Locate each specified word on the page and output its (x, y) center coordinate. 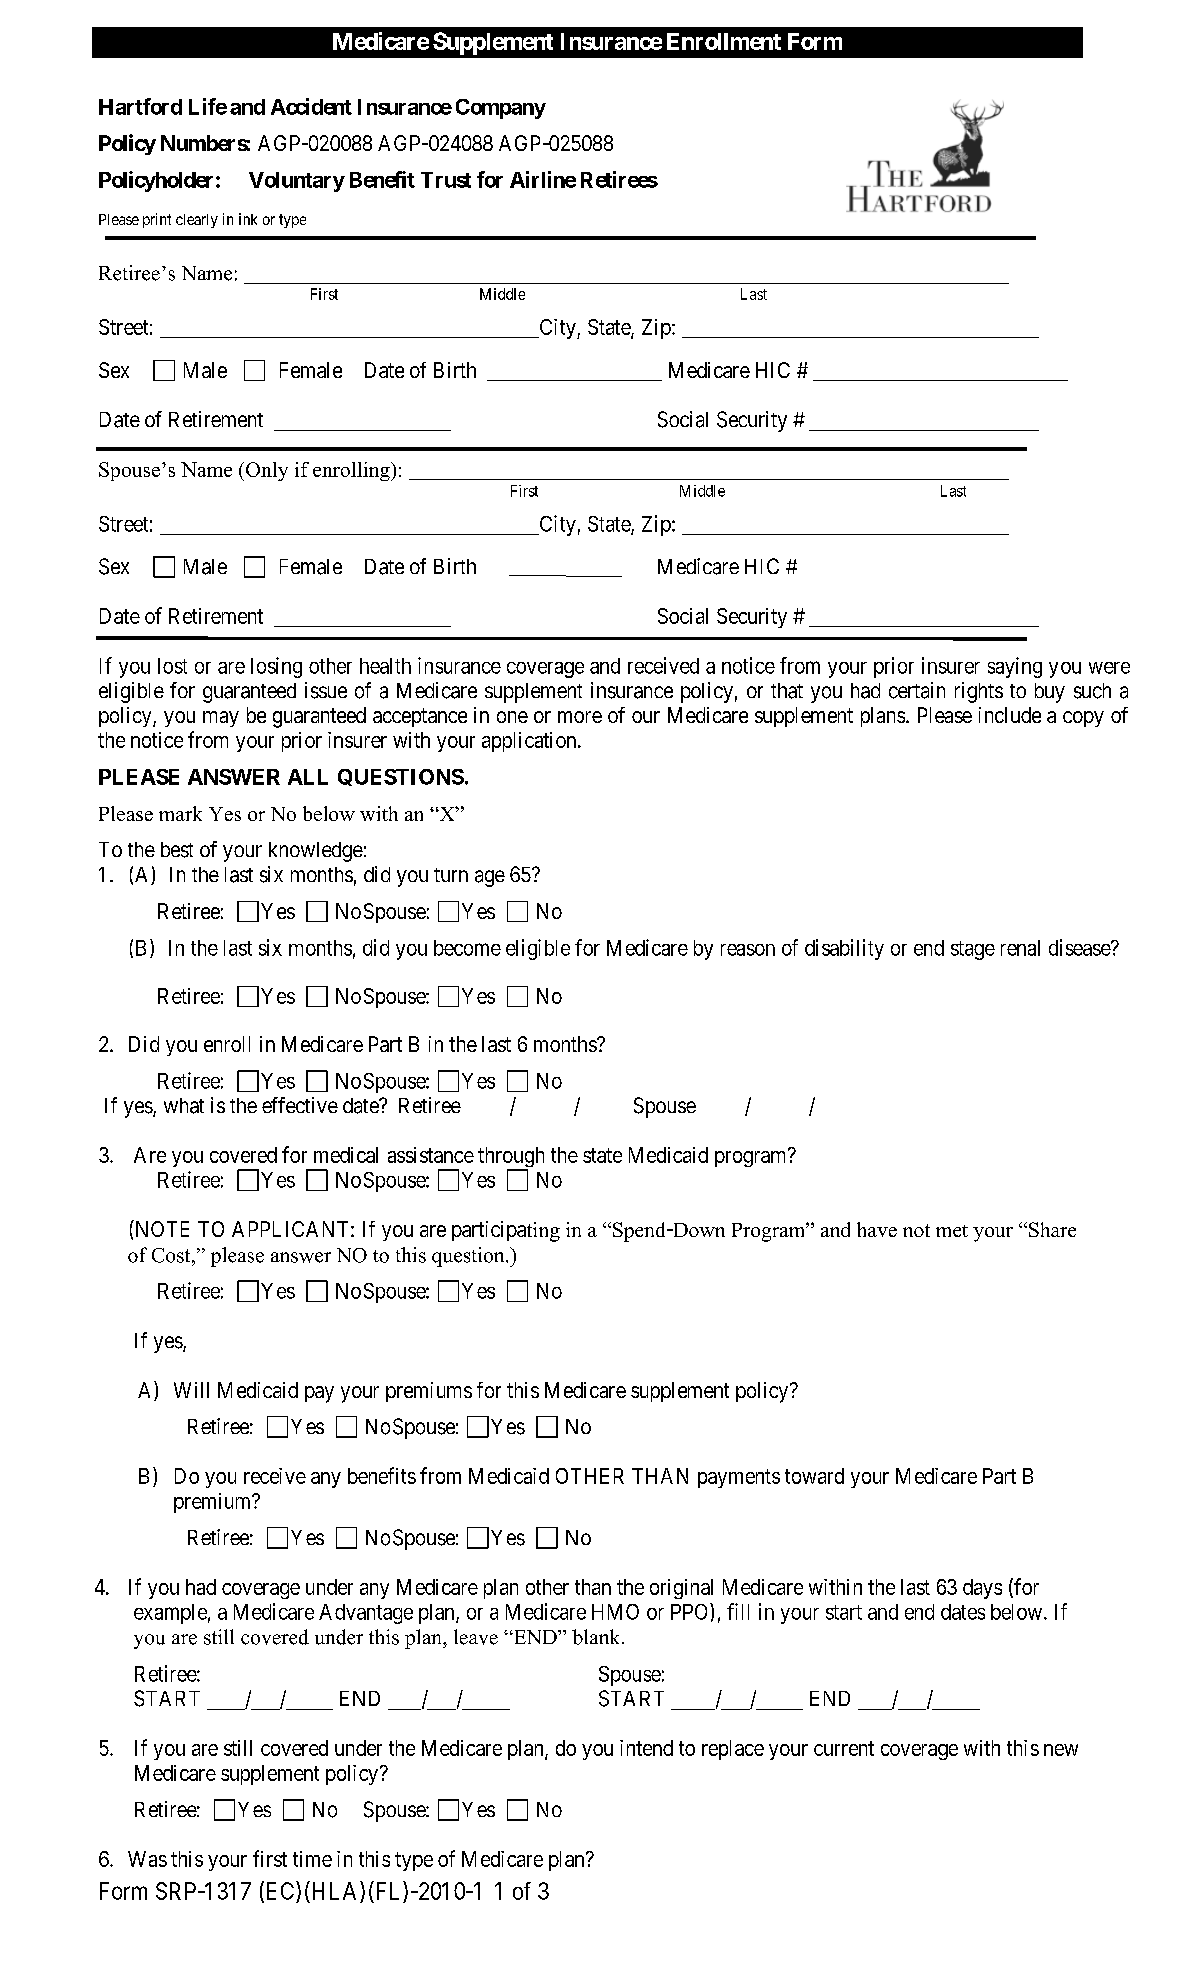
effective (300, 1105)
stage (973, 950)
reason (748, 950)
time (312, 1859)
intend (646, 1748)
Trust (446, 180)
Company (501, 109)
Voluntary (297, 182)
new (1061, 1750)
